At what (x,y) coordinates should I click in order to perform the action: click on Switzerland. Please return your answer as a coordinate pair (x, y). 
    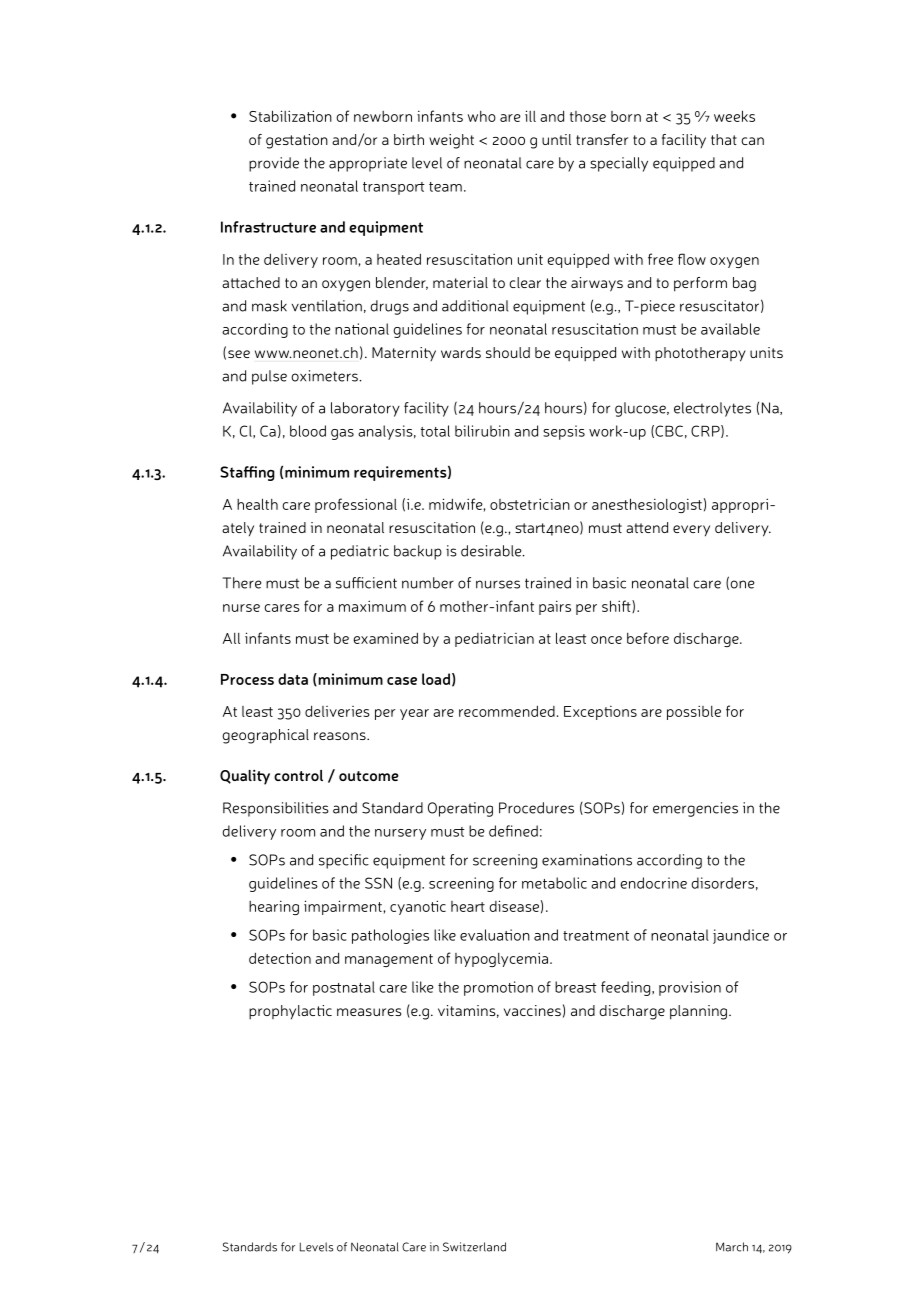
    Looking at the image, I should click on (474, 1247).
